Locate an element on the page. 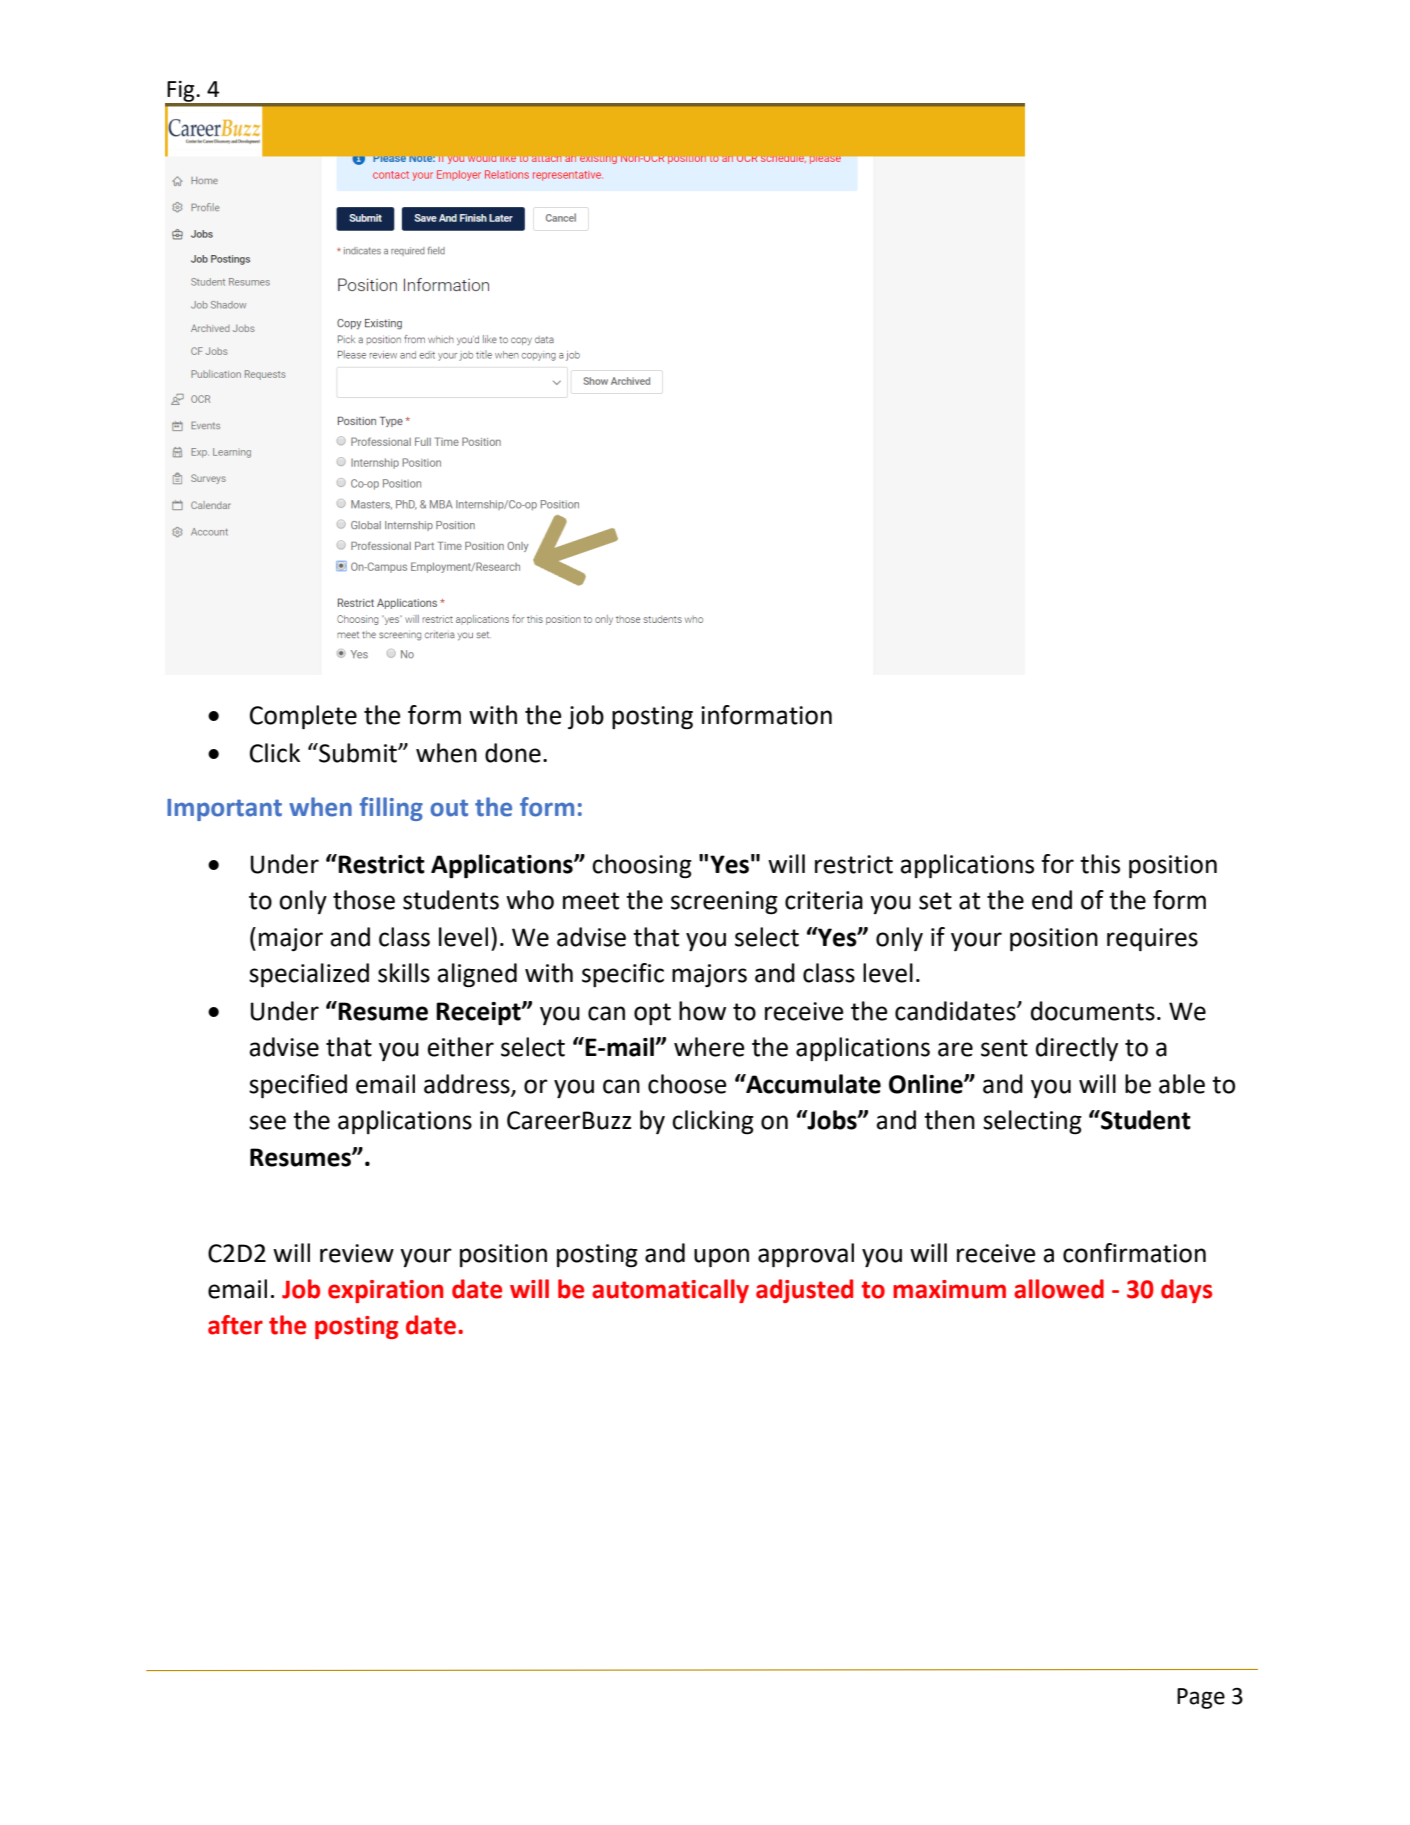 The image size is (1410, 1825). after is located at coordinates (235, 1325).
